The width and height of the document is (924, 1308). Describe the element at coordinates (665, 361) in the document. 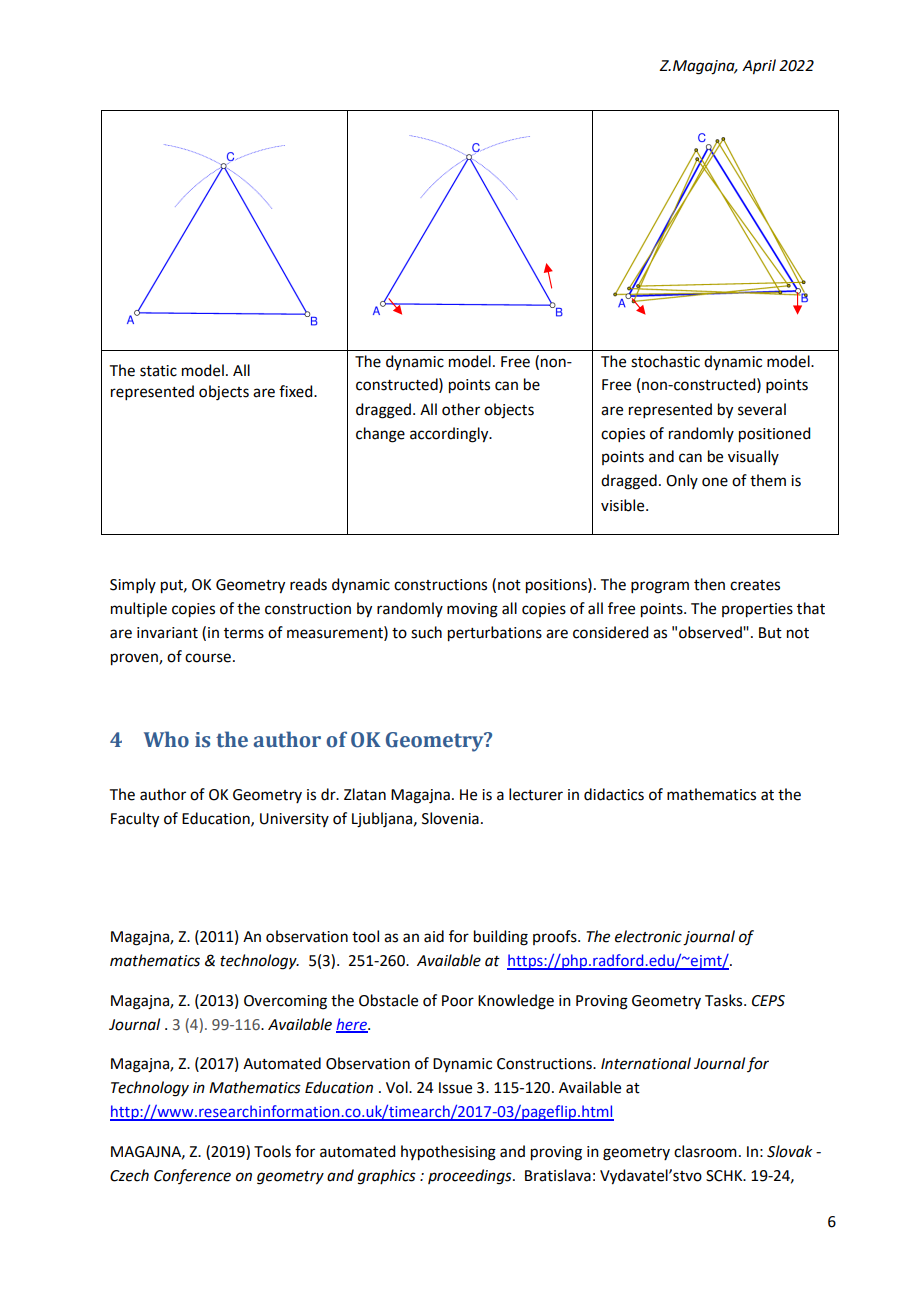

I see `stochastic` at that location.
